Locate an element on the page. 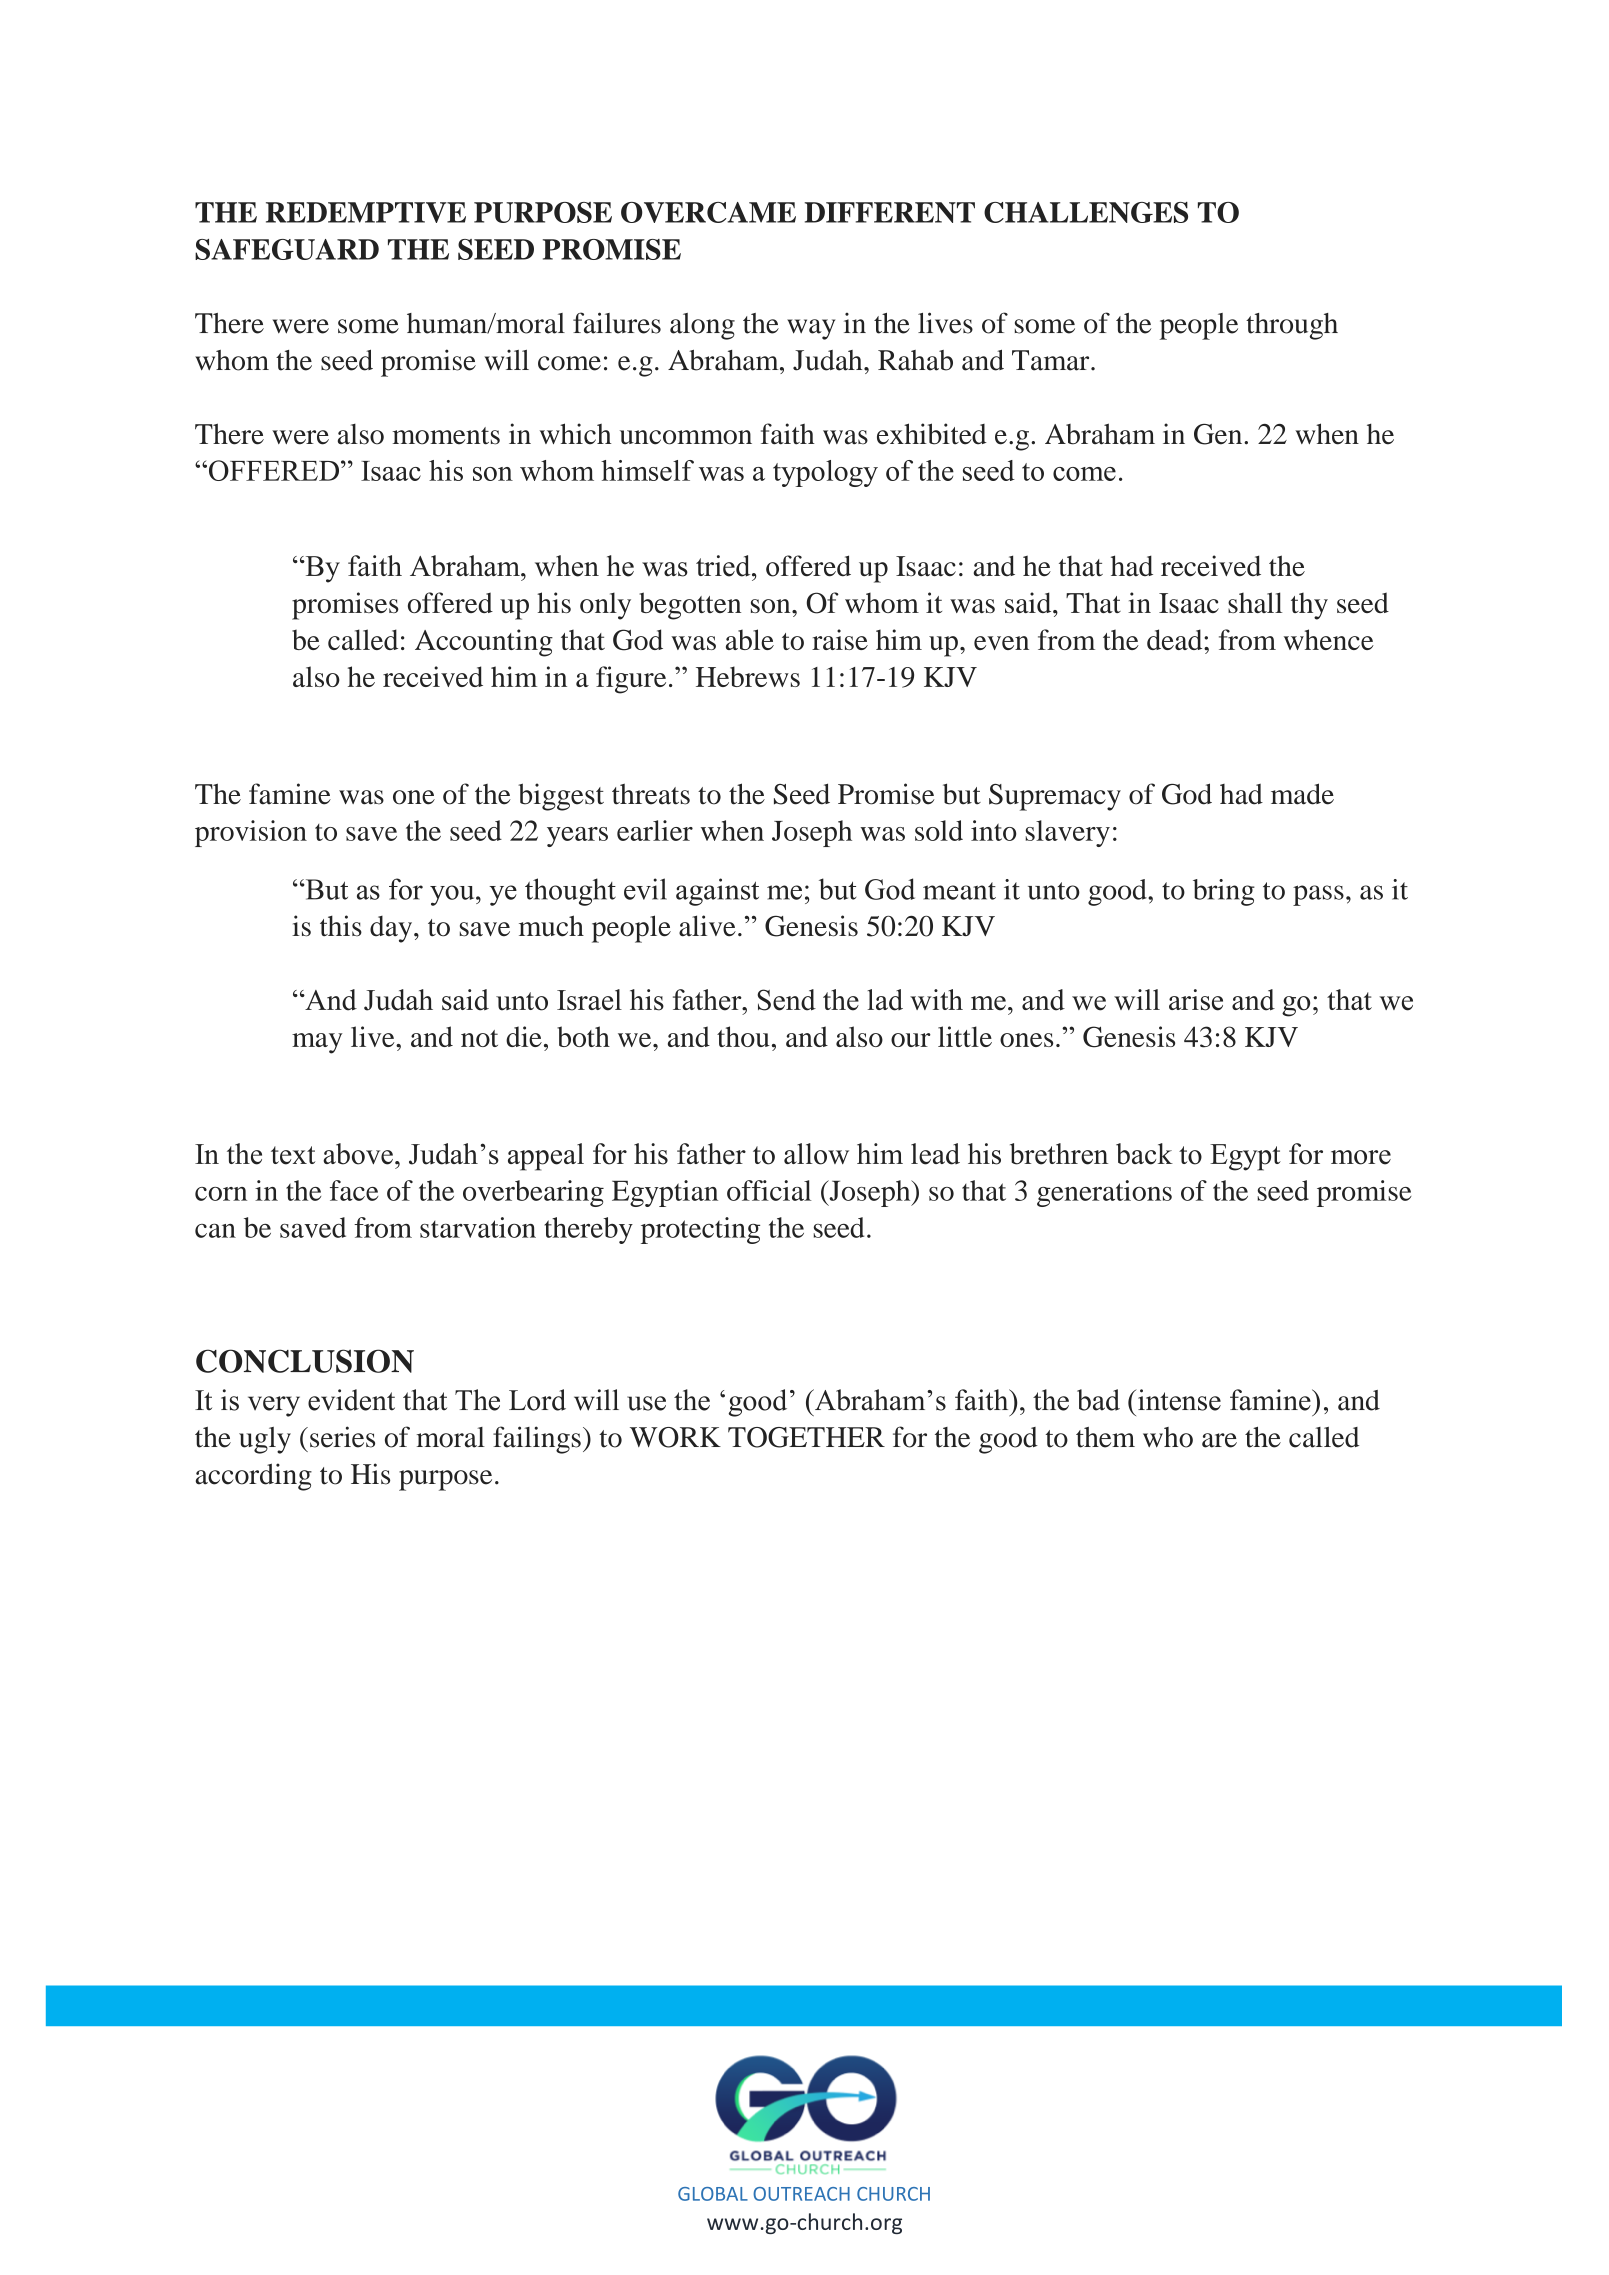 The image size is (1609, 2275). way is located at coordinates (811, 329).
